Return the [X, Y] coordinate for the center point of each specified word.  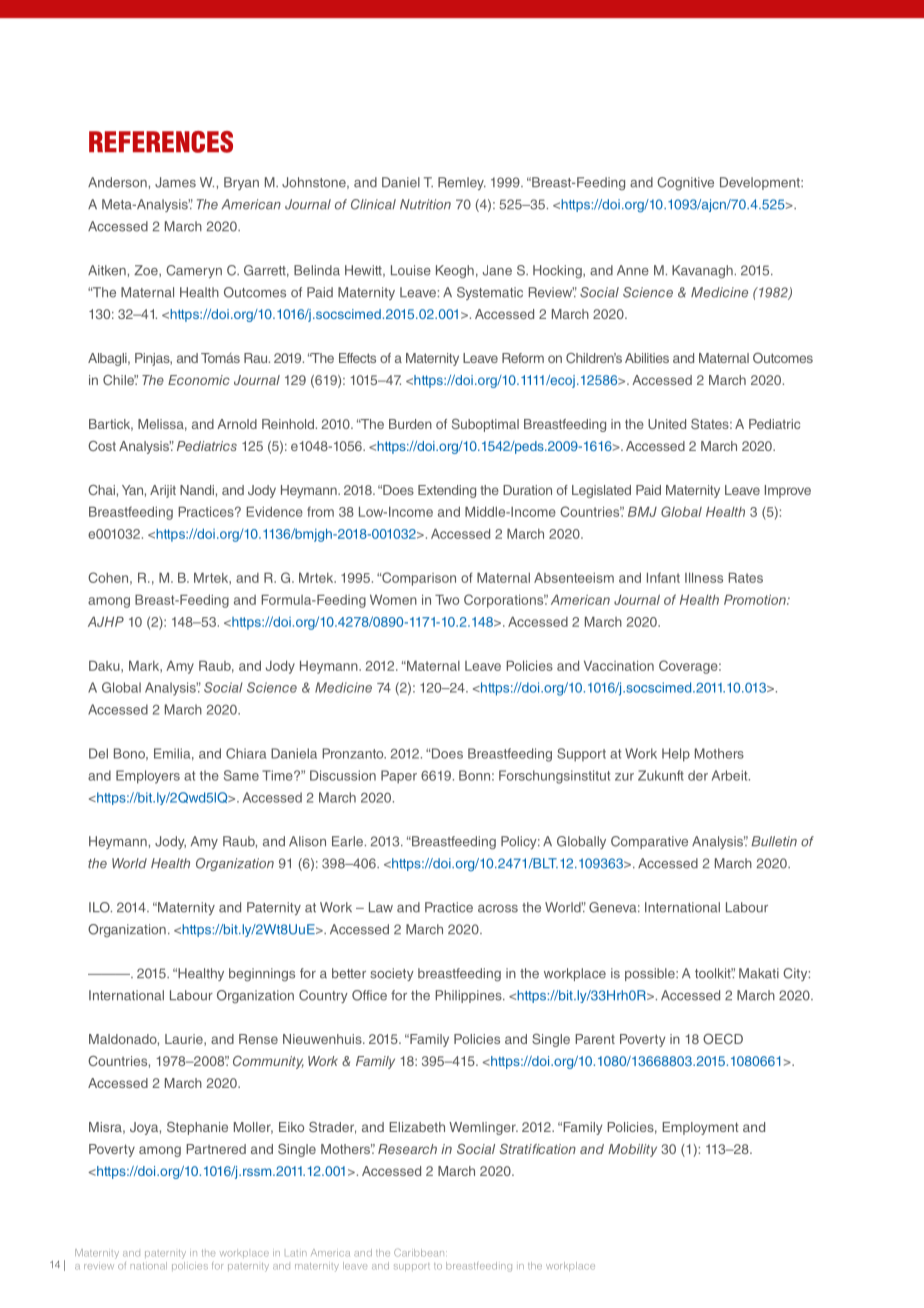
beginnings [262, 975]
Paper [399, 777]
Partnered [216, 1149]
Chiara [246, 753]
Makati [759, 973]
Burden [410, 424]
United [667, 424]
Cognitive [685, 184]
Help [676, 755]
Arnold [237, 424]
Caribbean [420, 1253]
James [175, 182]
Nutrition [425, 204]
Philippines [469, 996]
